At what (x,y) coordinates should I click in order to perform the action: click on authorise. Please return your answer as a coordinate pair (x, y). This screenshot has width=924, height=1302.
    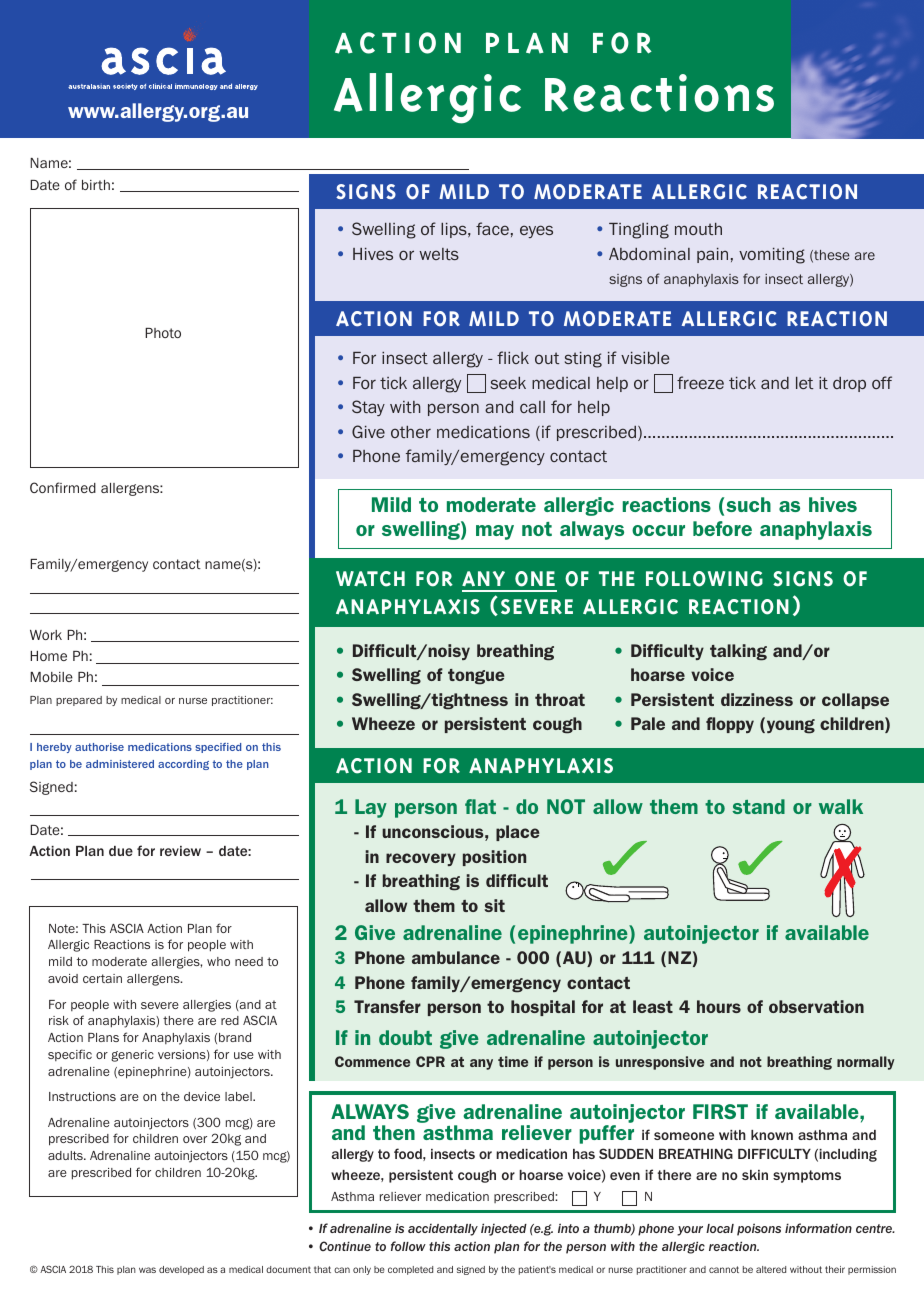
    Looking at the image, I should click on (99, 747).
